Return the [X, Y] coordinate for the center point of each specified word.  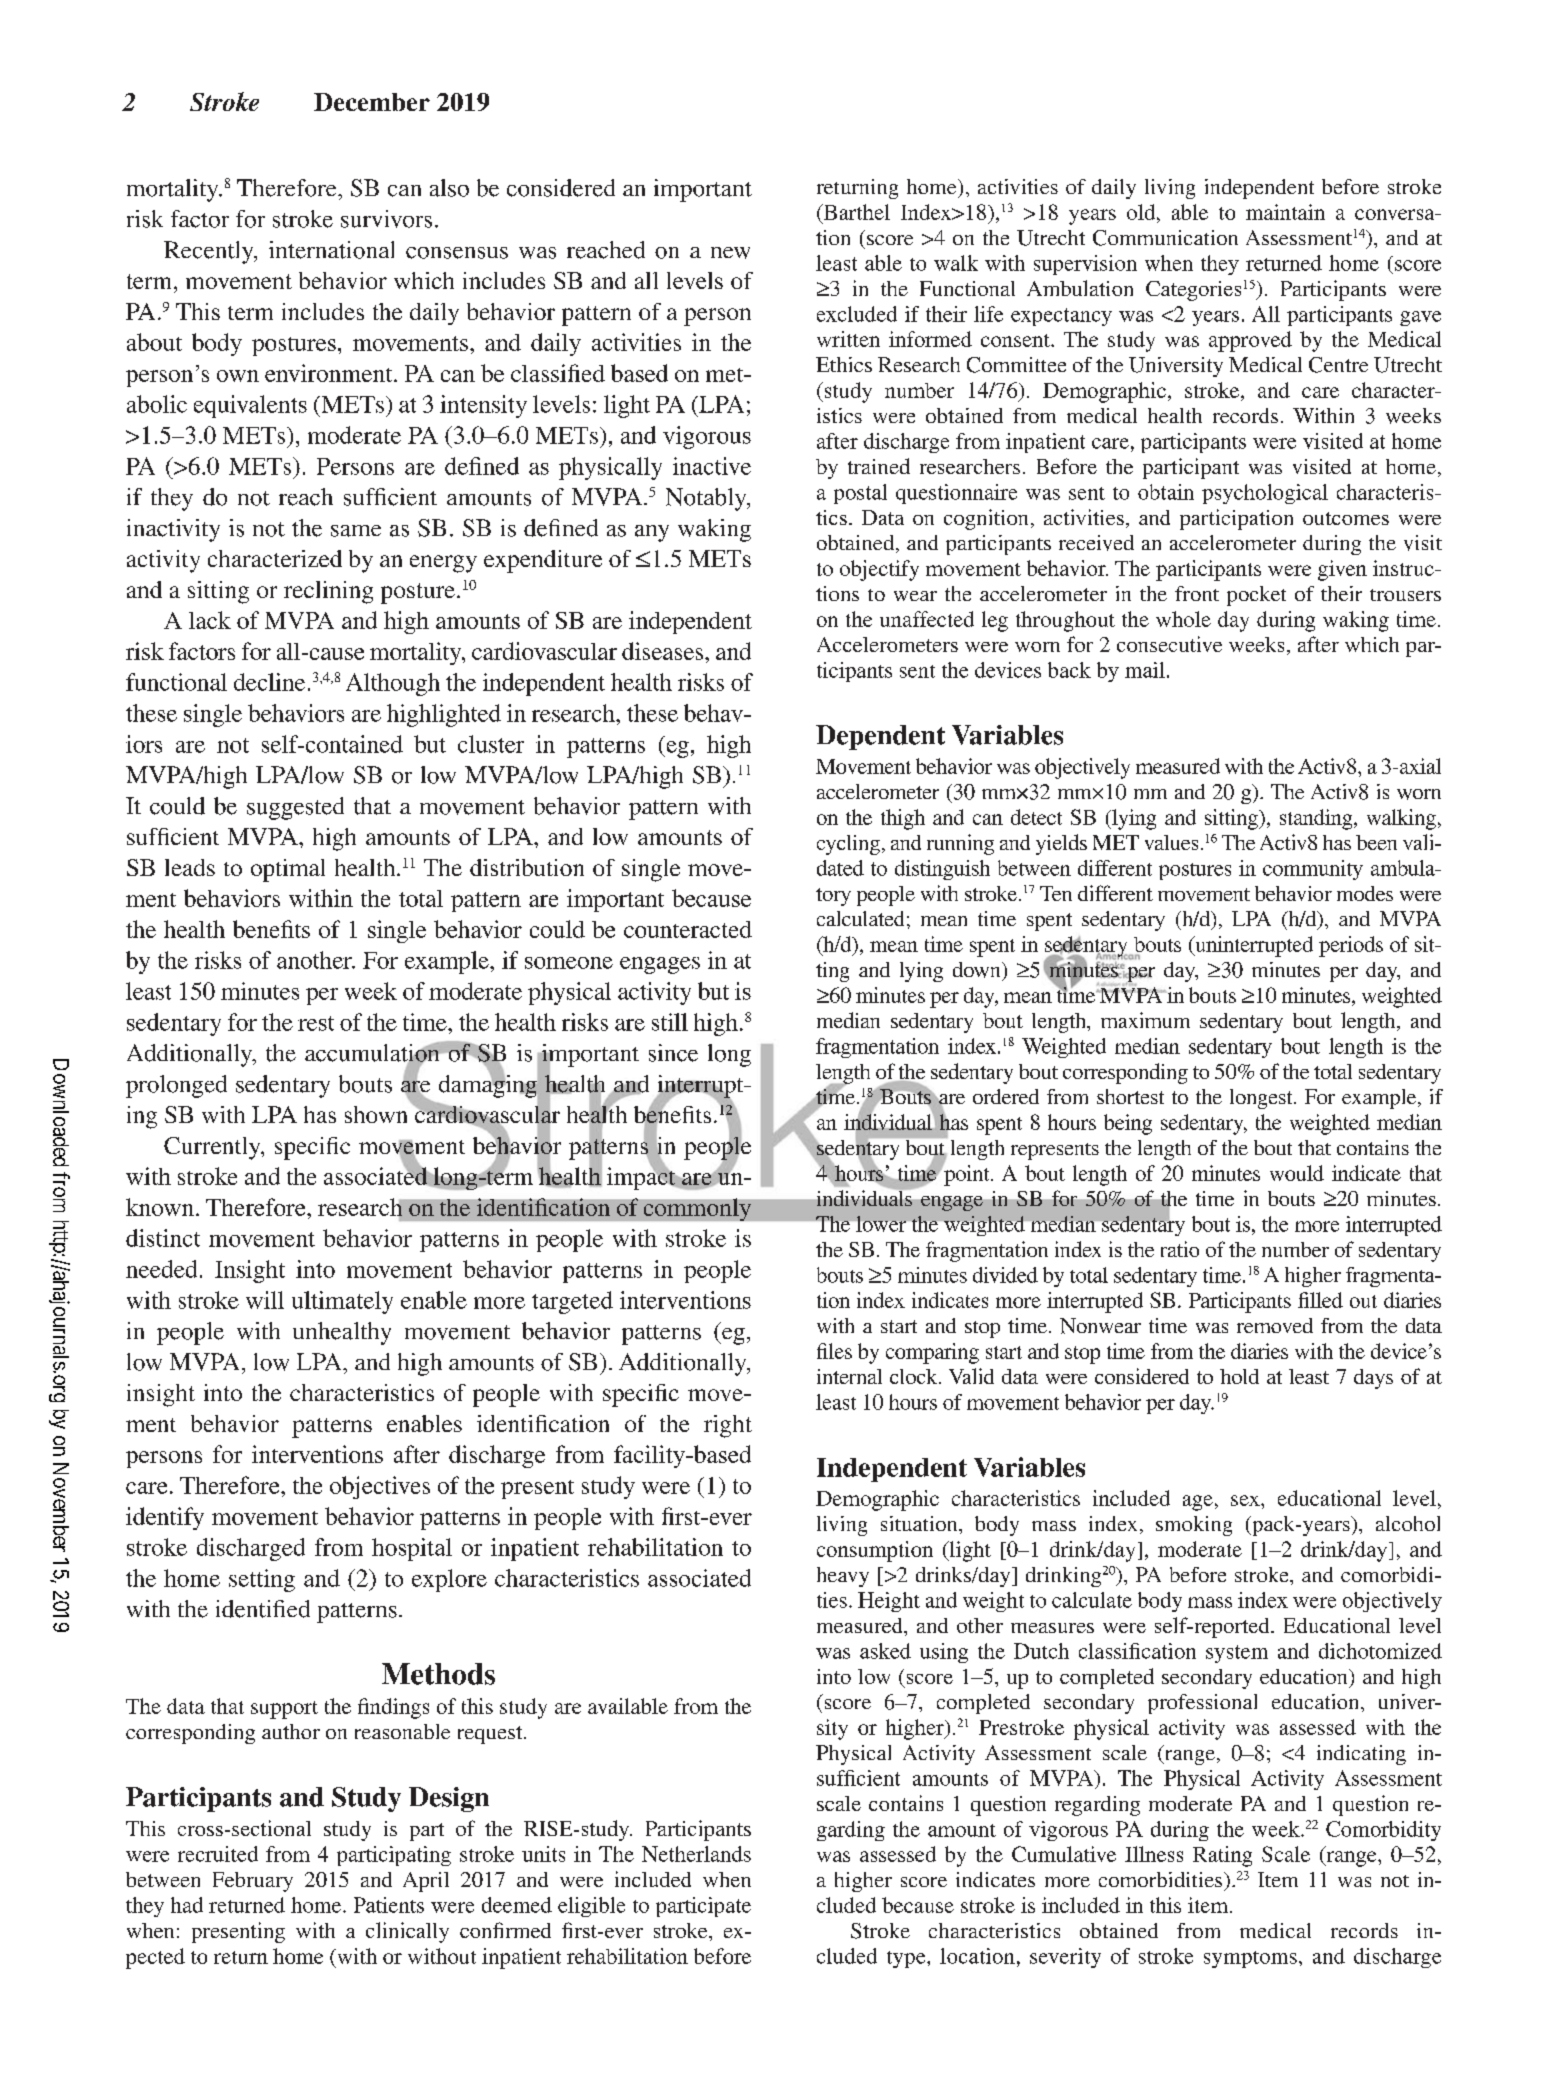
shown [376, 1114]
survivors [386, 219]
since [673, 1053]
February [253, 1882]
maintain [1285, 212]
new [730, 253]
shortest [1130, 1096]
